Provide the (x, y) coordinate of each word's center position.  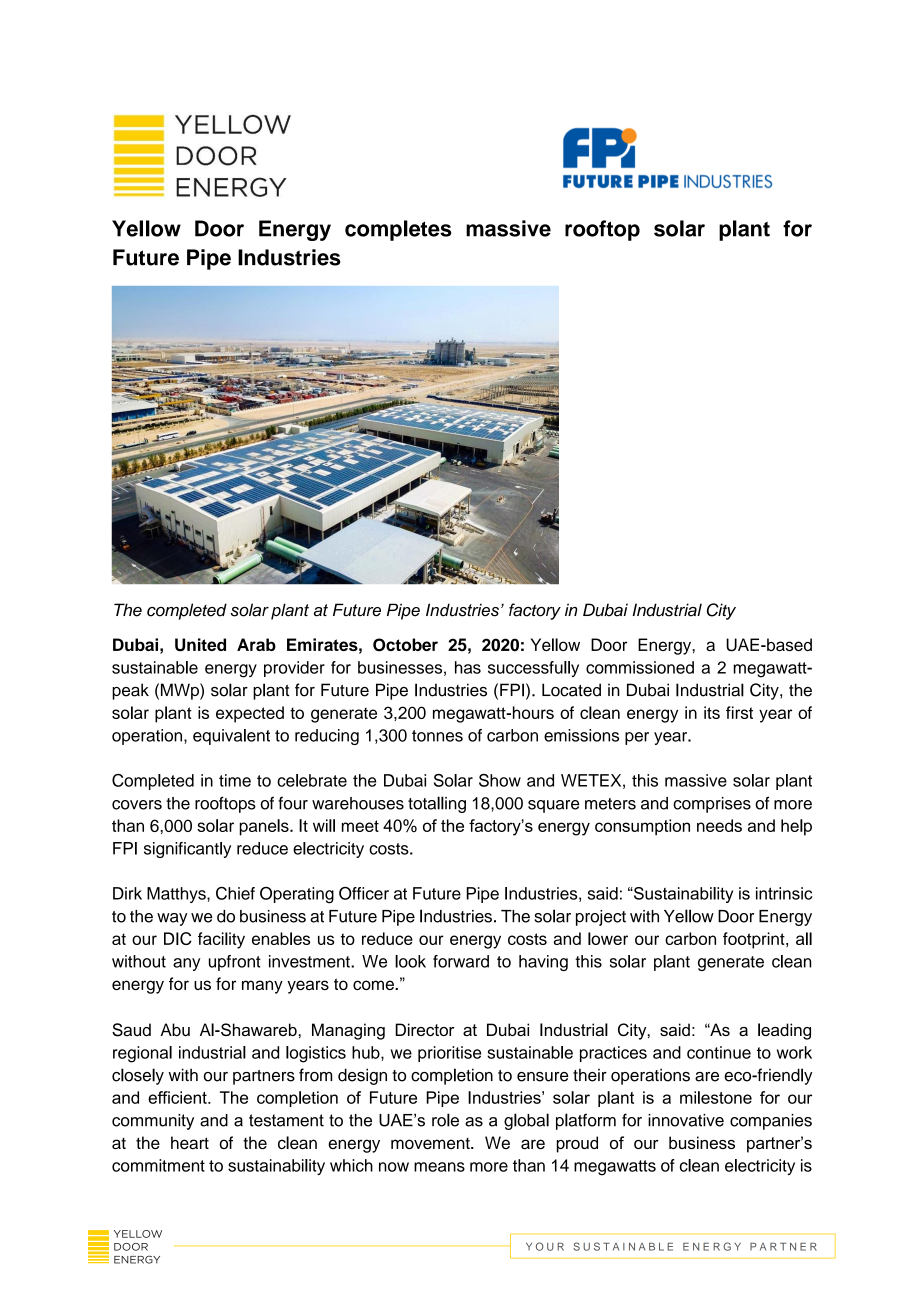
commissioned (640, 667)
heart (190, 1142)
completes (398, 230)
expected (250, 714)
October (405, 645)
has (468, 667)
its (712, 712)
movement (431, 1144)
